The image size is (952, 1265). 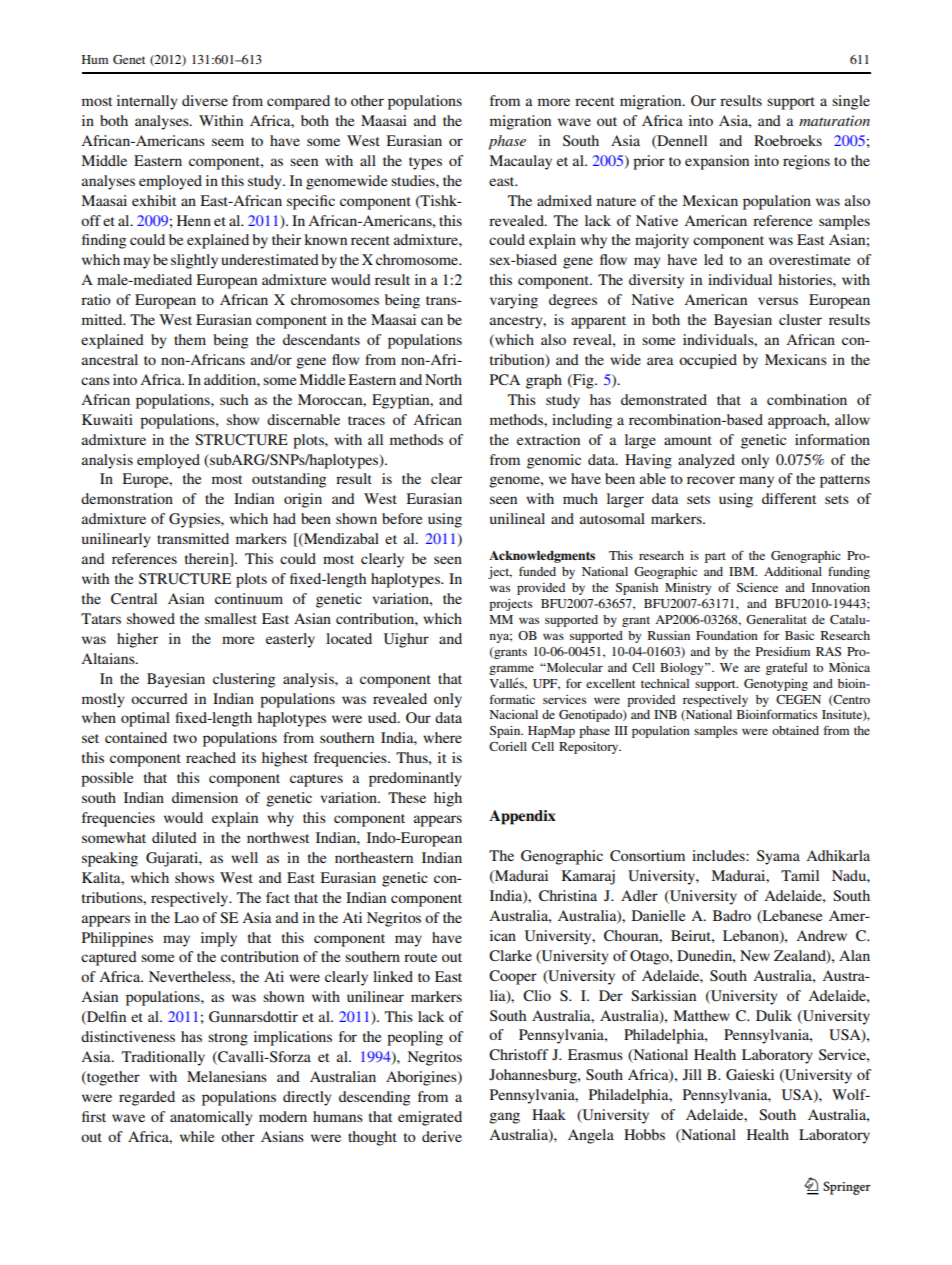 What do you see at coordinates (717, 162) in the screenshot?
I see `expansion` at bounding box center [717, 162].
